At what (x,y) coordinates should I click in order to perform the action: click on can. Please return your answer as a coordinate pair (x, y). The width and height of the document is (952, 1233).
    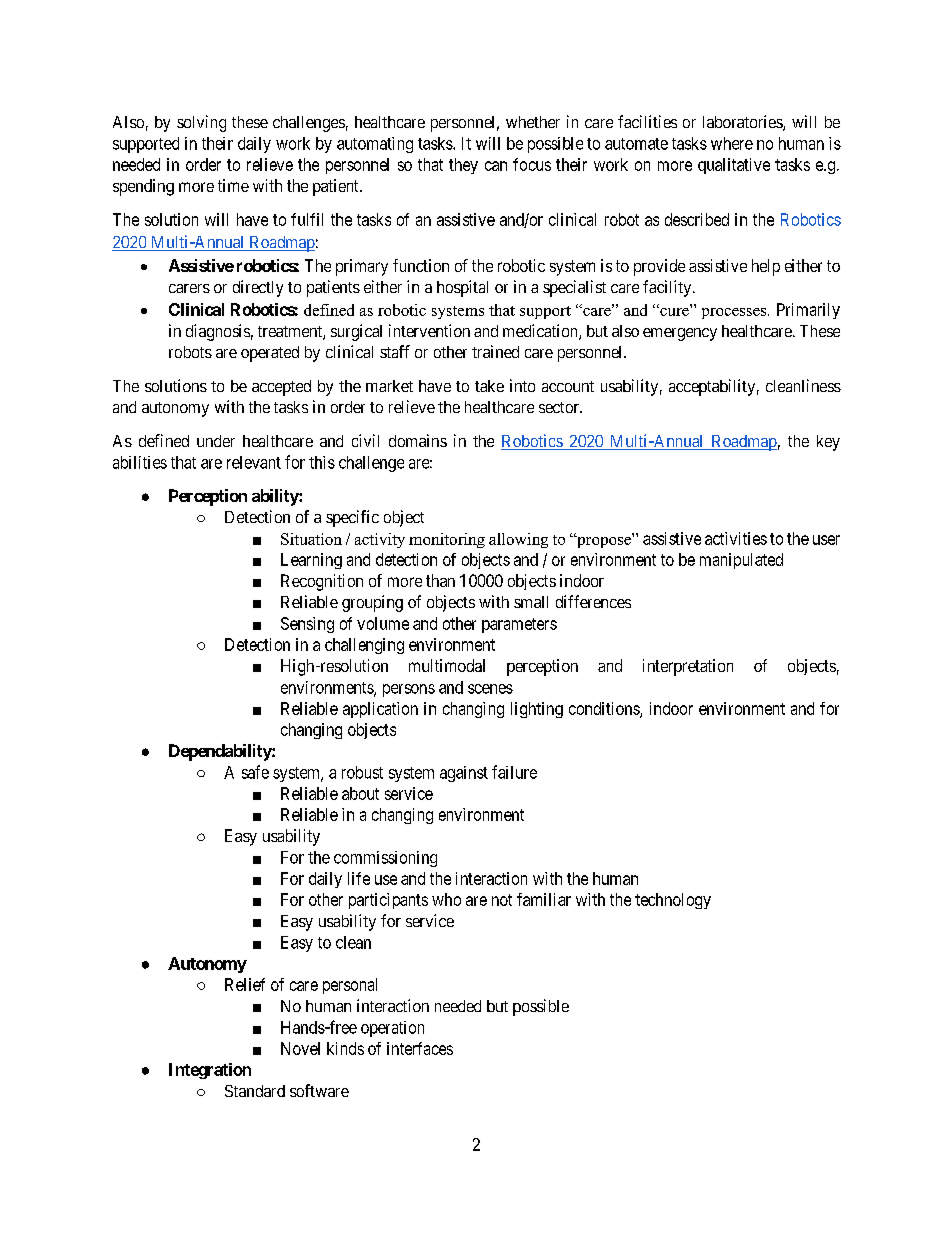
    Looking at the image, I should click on (496, 166).
